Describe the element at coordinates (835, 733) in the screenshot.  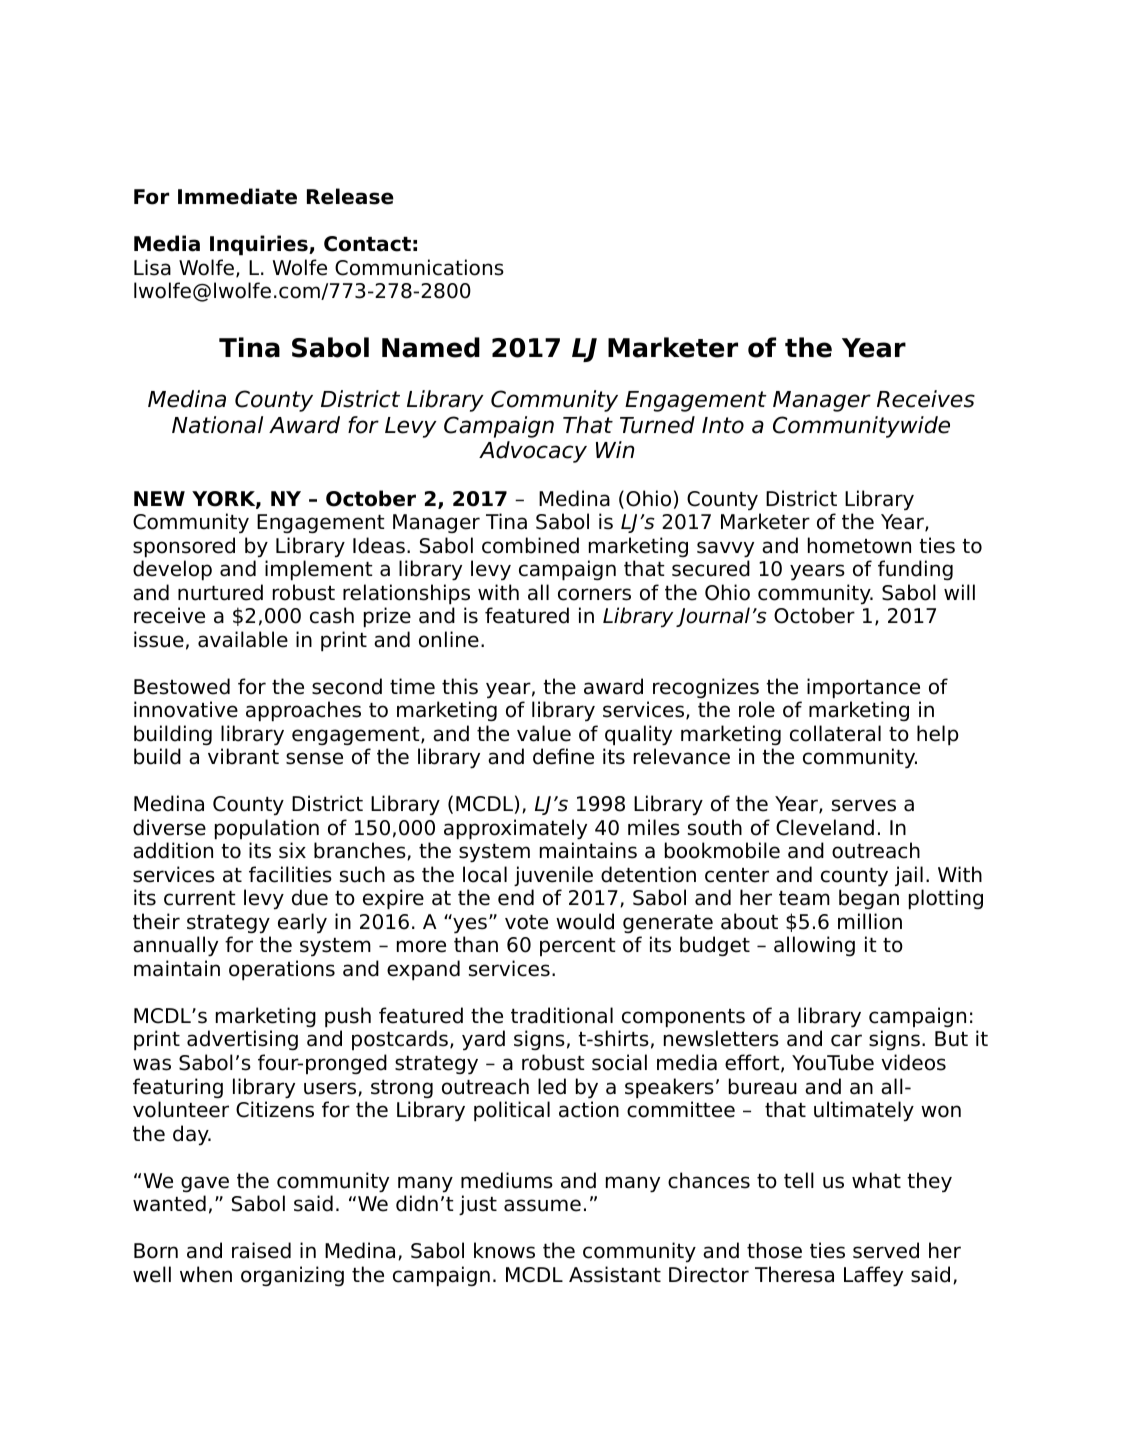
I see `collateral` at that location.
